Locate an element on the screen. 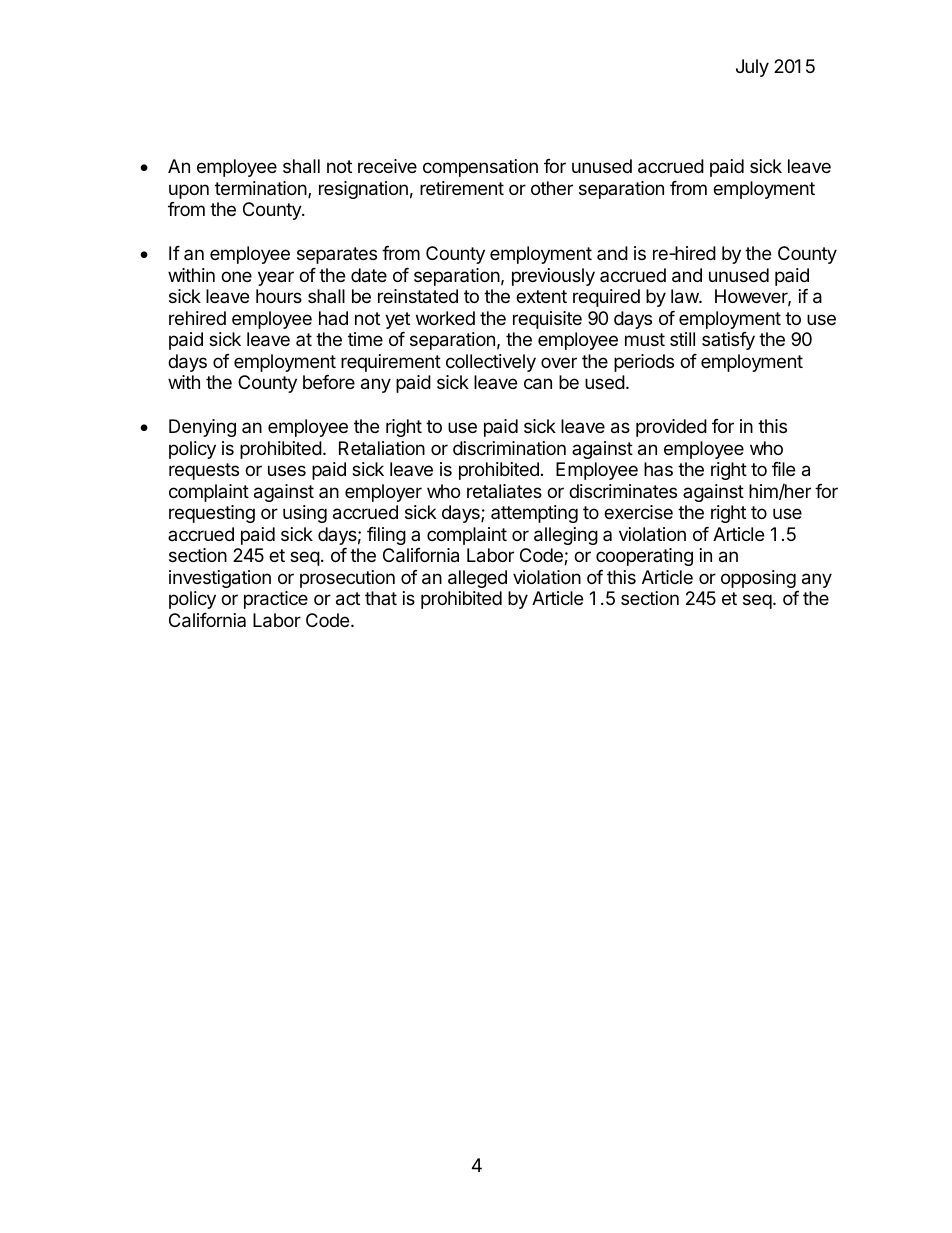  practice is located at coordinates (276, 600).
